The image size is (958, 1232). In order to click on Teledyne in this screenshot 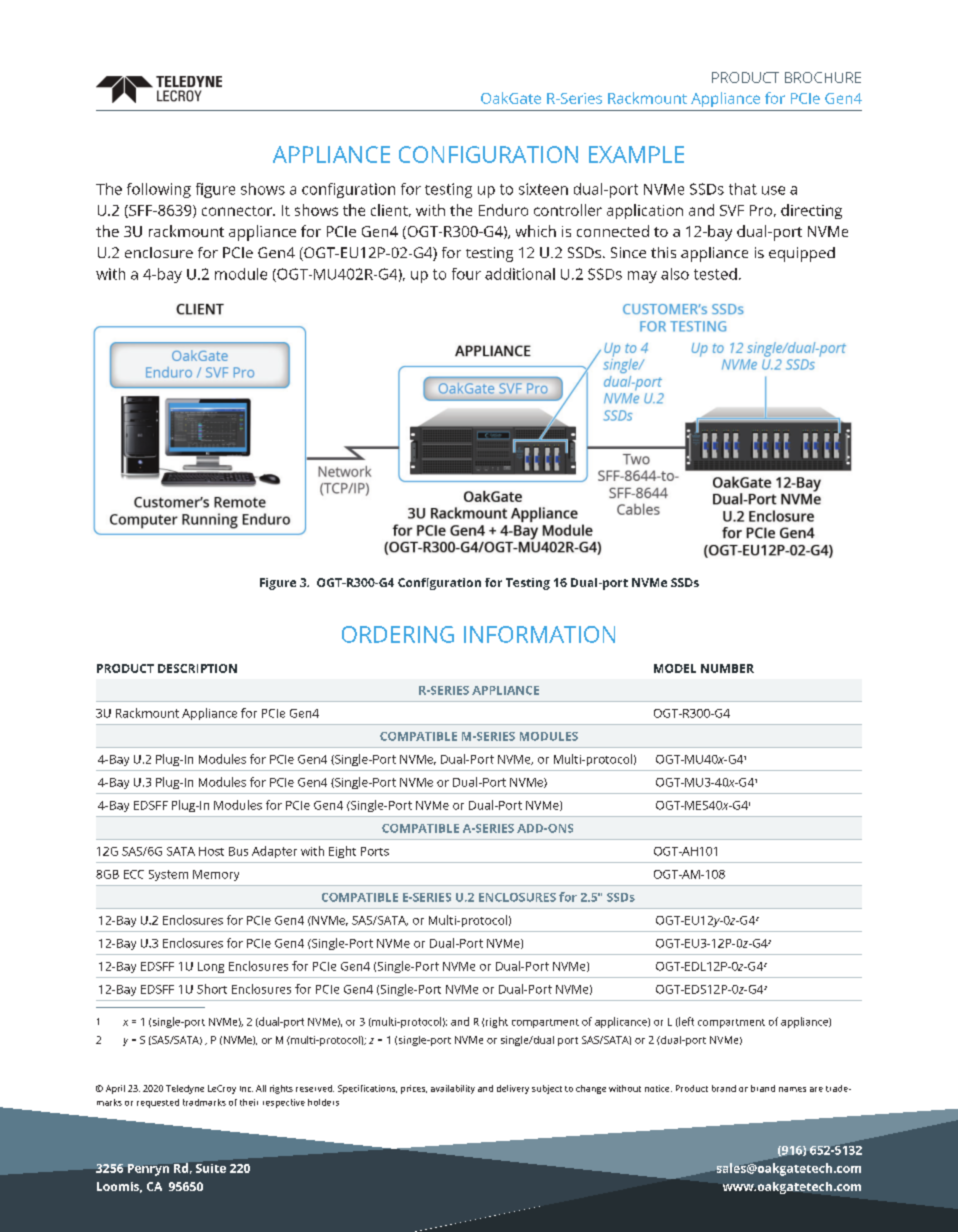, I will do `click(185, 1089)`.
